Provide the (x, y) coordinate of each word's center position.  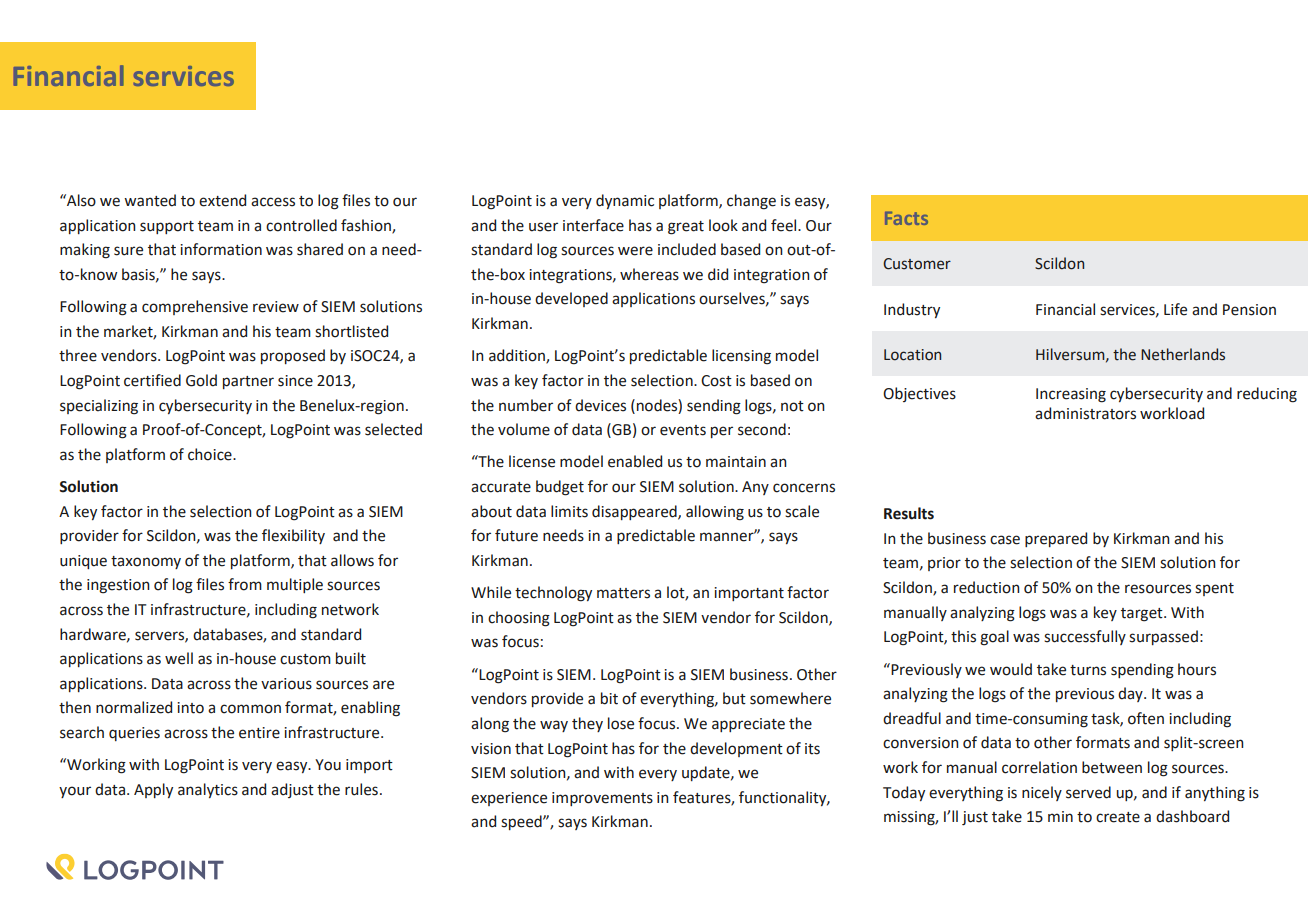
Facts (906, 218)
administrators (1085, 413)
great (686, 228)
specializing (99, 407)
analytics (208, 790)
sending (714, 407)
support (167, 227)
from (245, 584)
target (1143, 615)
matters (623, 593)
